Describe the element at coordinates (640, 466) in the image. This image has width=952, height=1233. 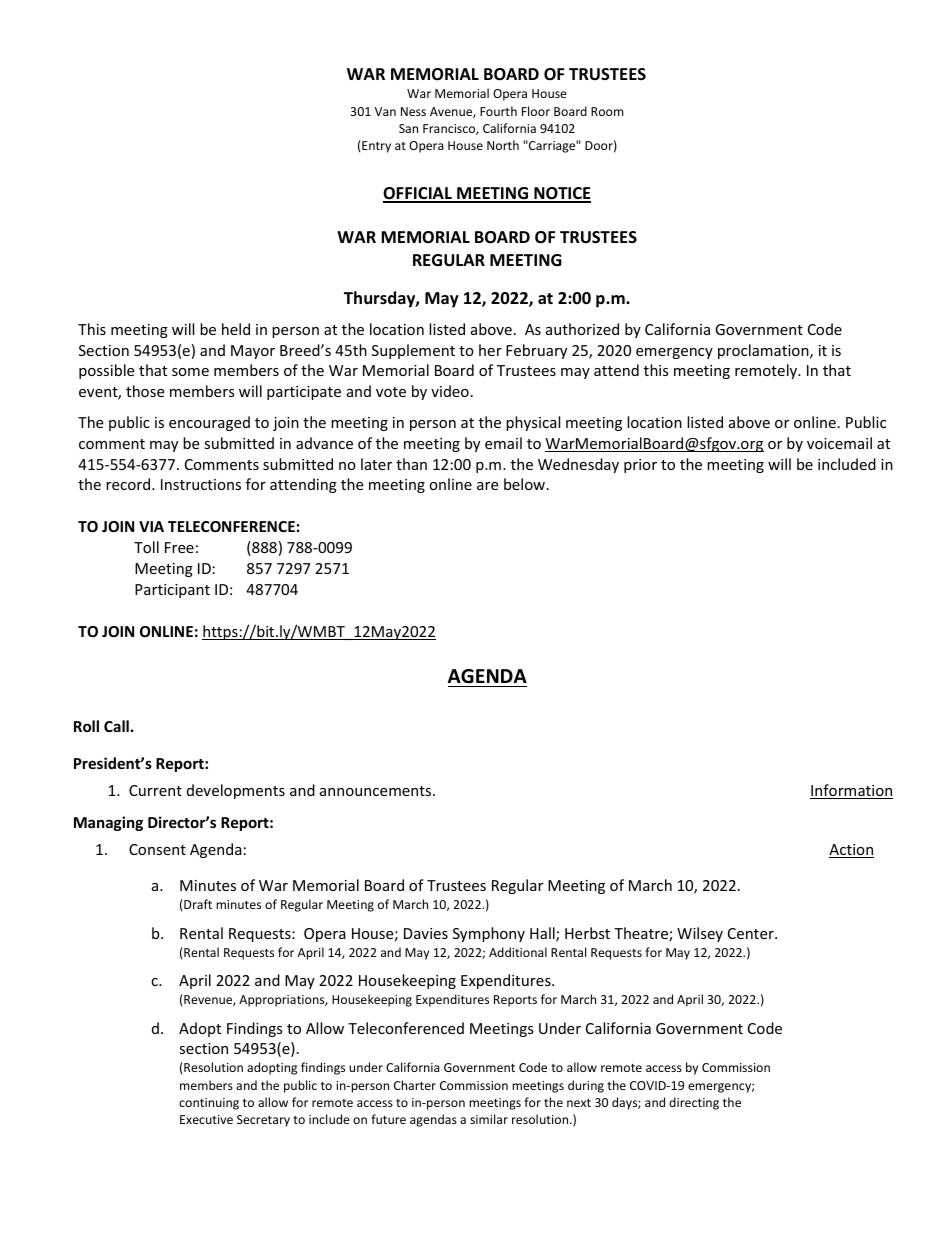
I see `prior` at that location.
